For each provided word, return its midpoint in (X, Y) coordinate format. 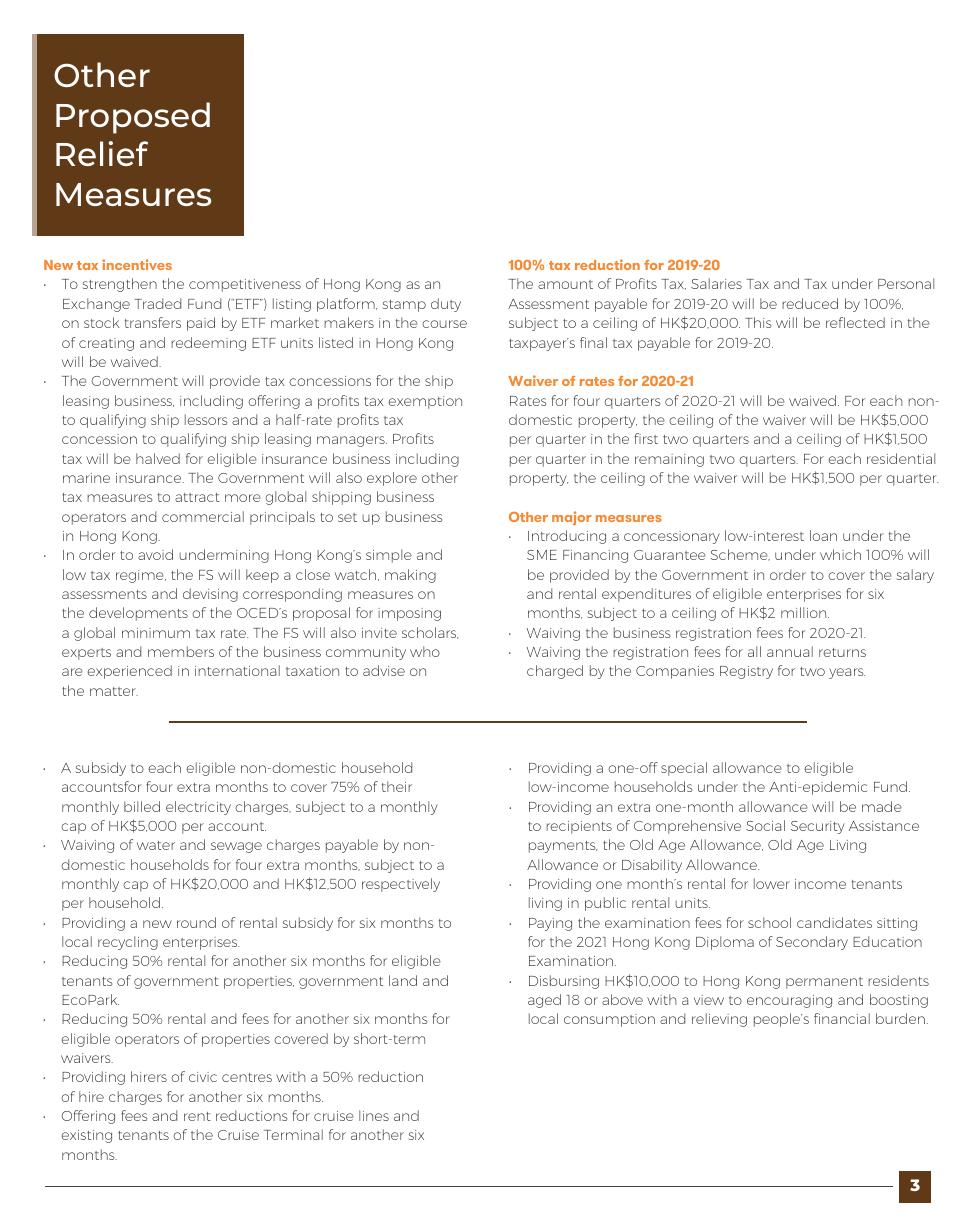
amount (565, 284)
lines (374, 1115)
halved (158, 458)
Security (818, 827)
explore (392, 479)
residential (901, 458)
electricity (198, 808)
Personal (906, 283)
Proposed (133, 118)
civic (203, 1077)
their (397, 786)
